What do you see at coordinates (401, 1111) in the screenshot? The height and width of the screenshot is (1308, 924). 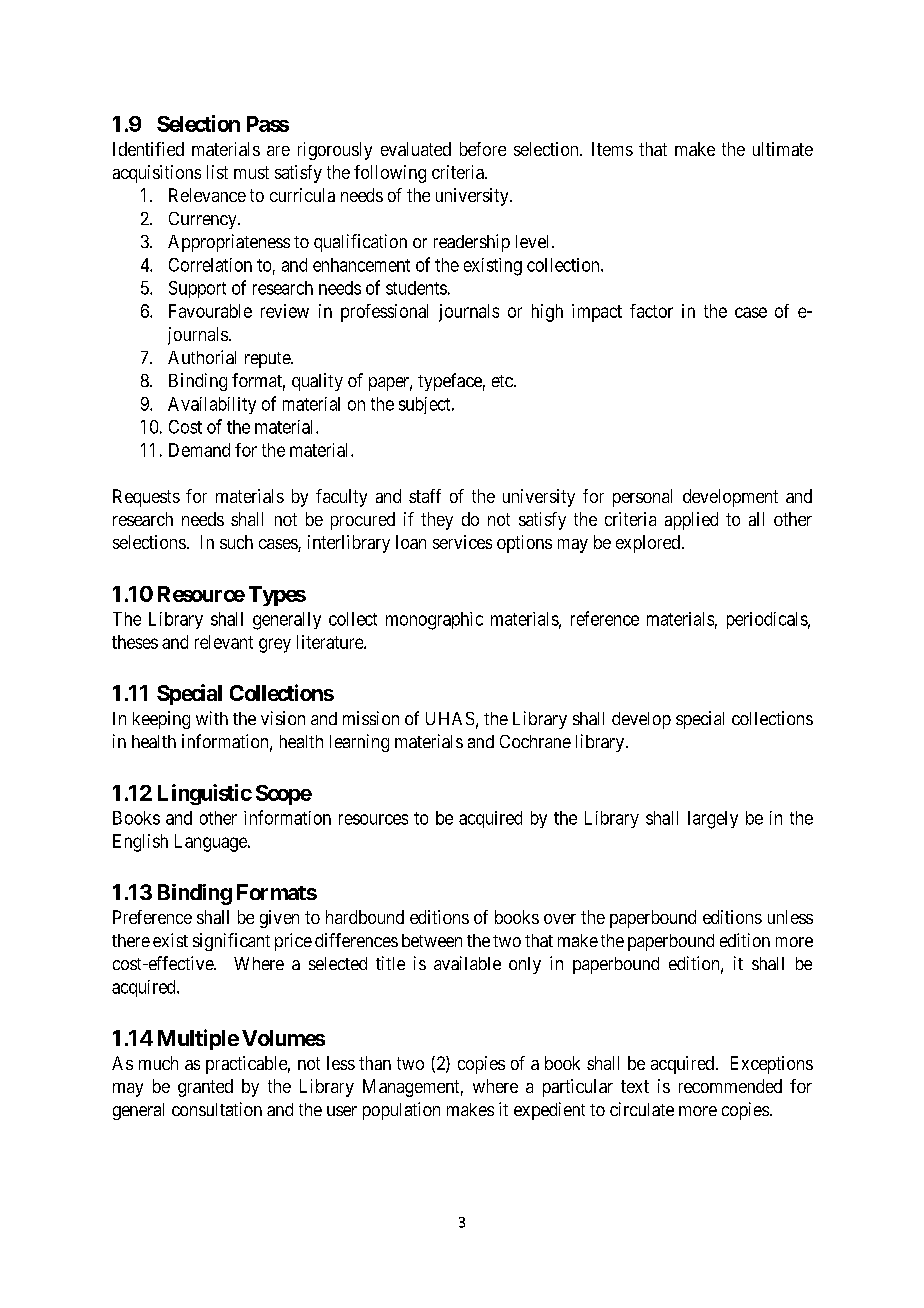 I see `population` at bounding box center [401, 1111].
